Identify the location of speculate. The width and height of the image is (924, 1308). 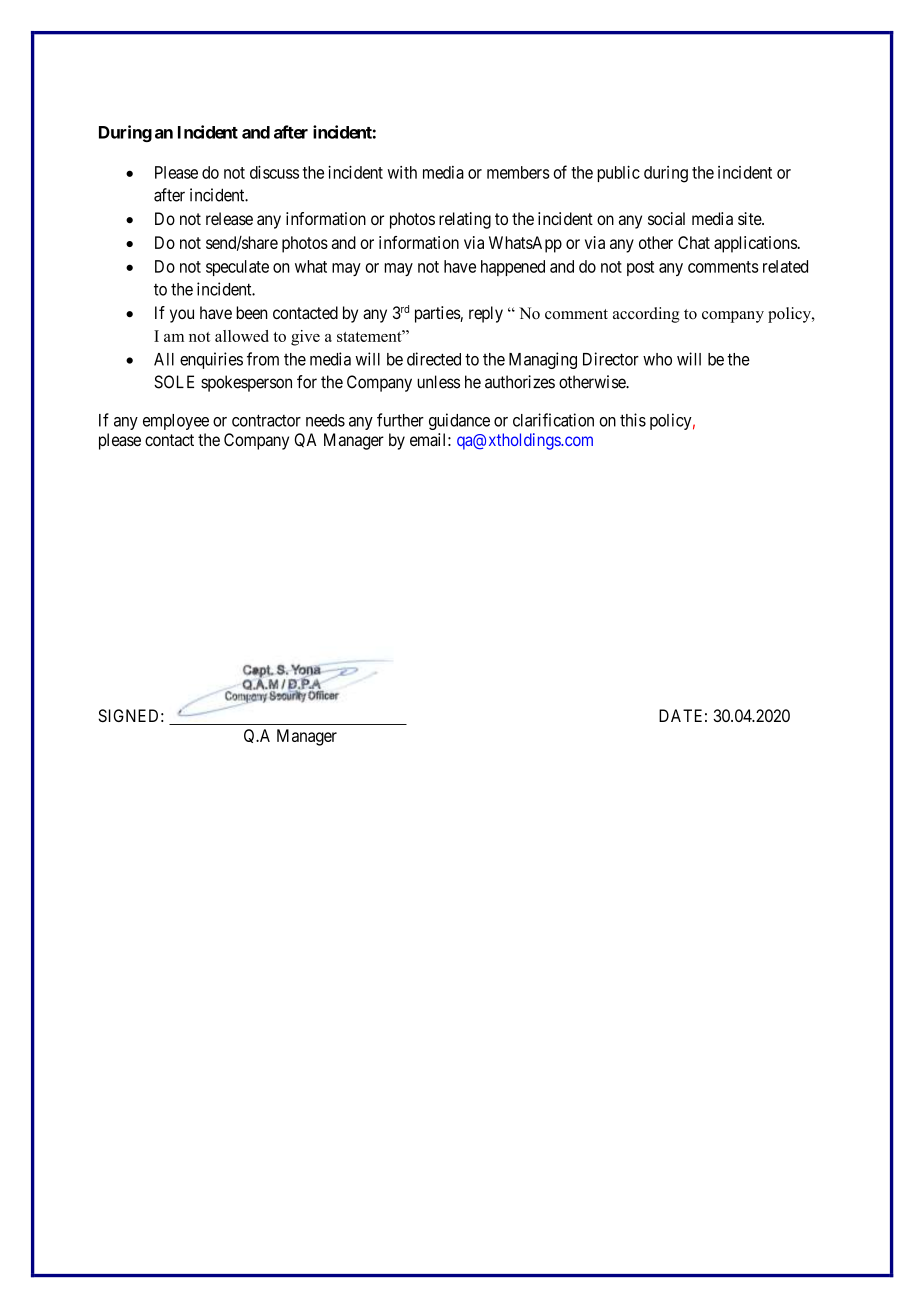
(237, 268).
